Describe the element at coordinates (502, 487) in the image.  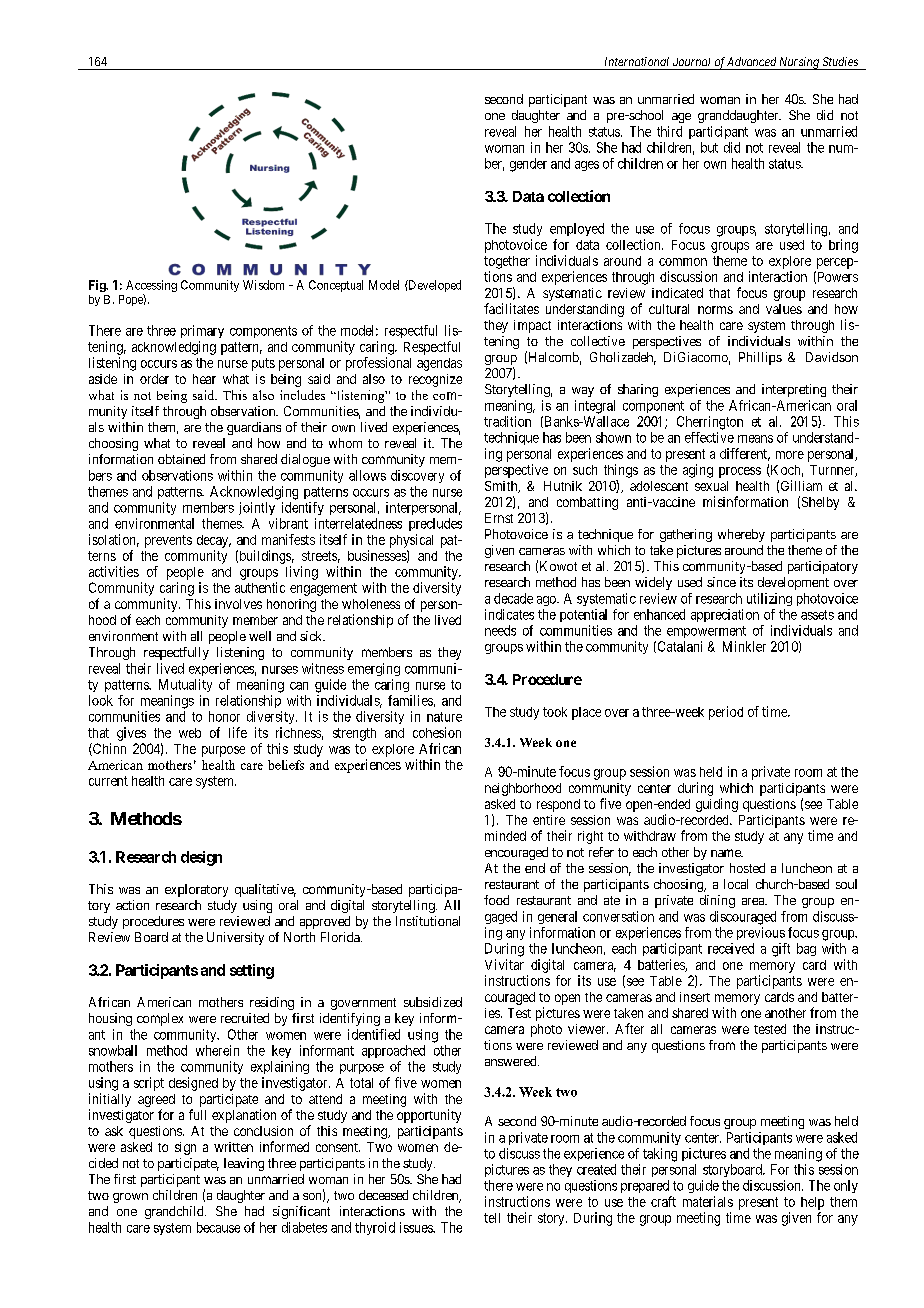
I see `Smith` at that location.
